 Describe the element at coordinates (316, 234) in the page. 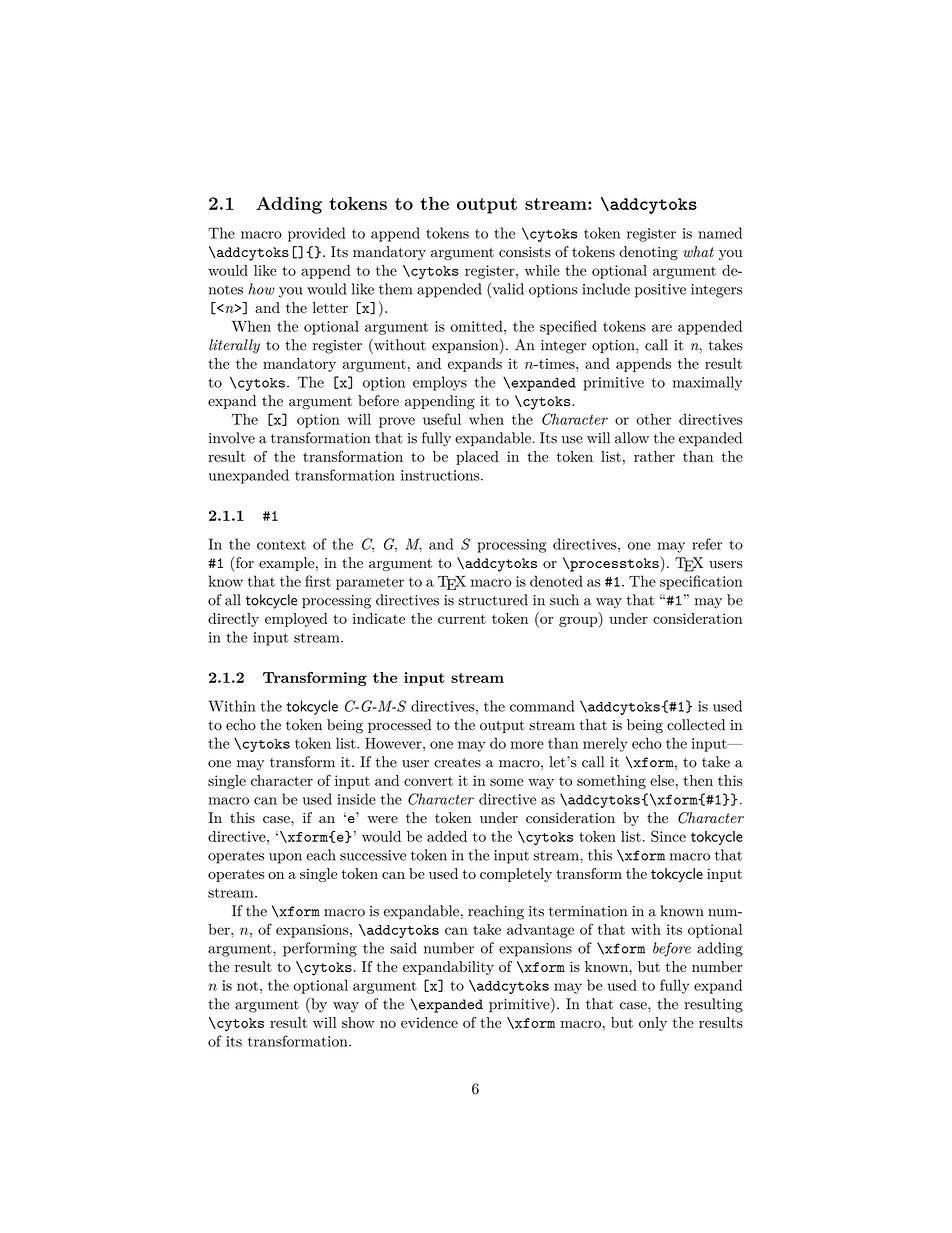

I see `provided` at that location.
